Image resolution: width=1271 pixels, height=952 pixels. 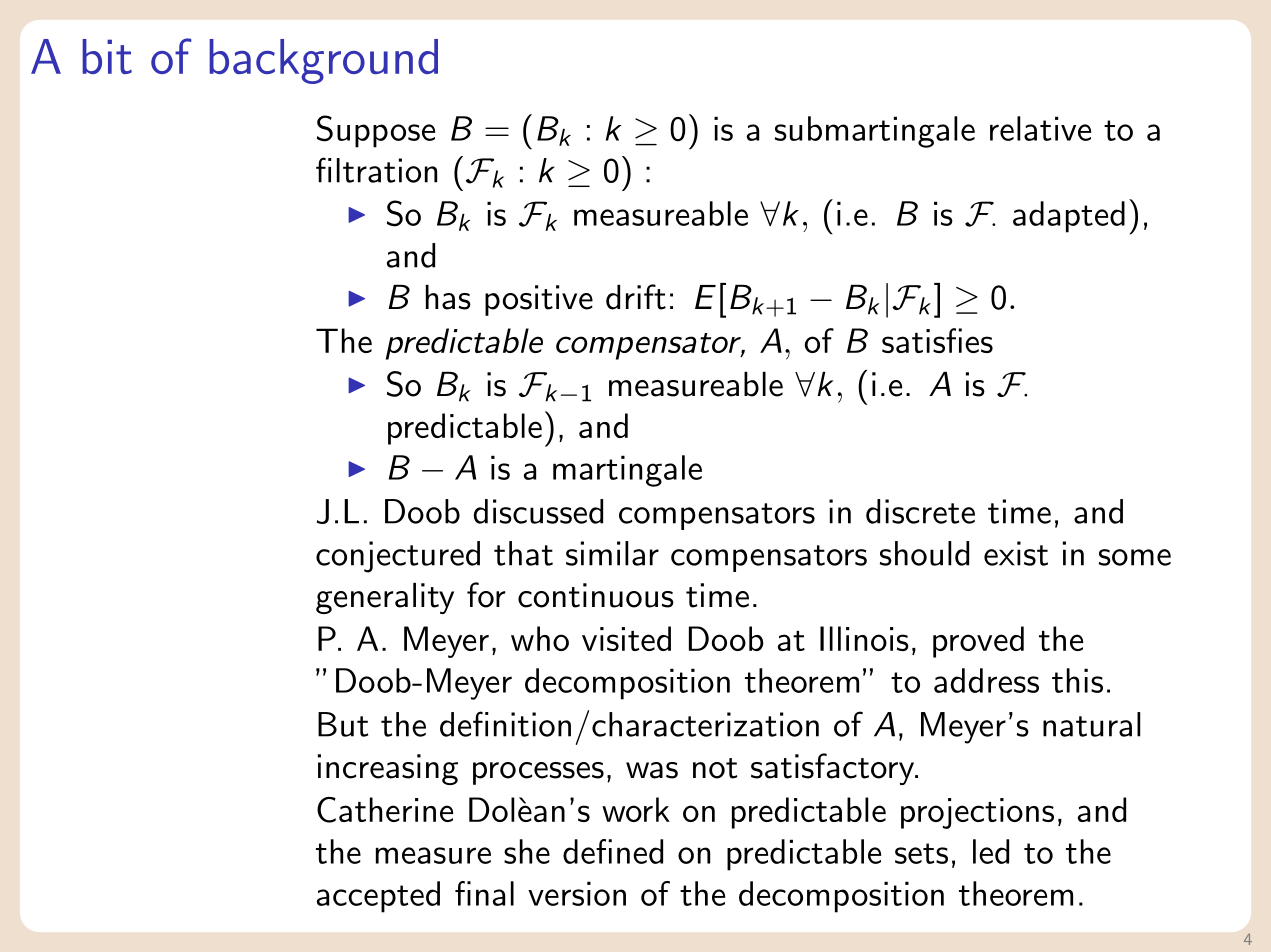 What do you see at coordinates (376, 131) in the page?
I see `Suppose` at bounding box center [376, 131].
